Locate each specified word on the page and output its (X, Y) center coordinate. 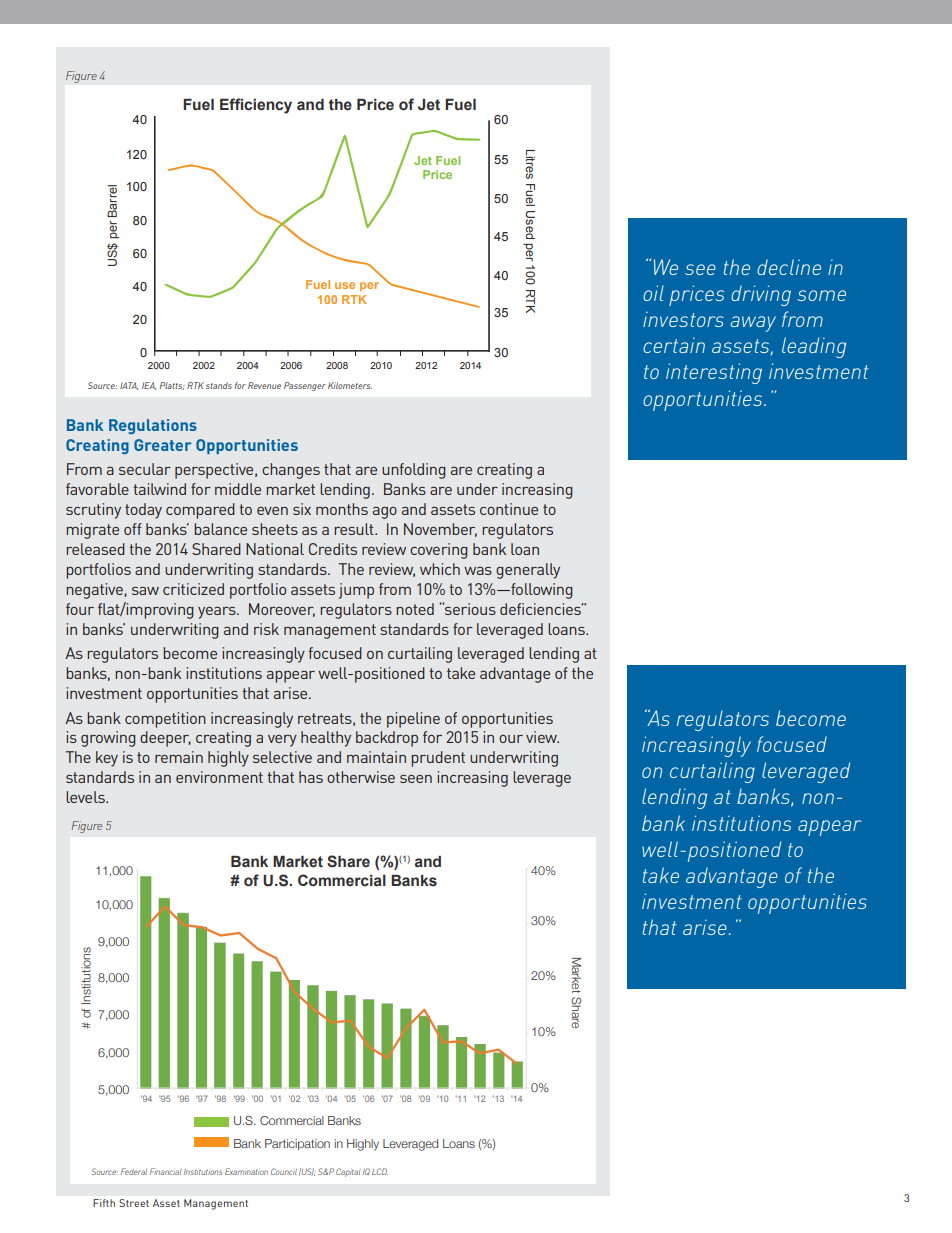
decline (789, 267)
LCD (380, 1171)
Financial (166, 1171)
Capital (348, 1172)
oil (653, 293)
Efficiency (256, 106)
